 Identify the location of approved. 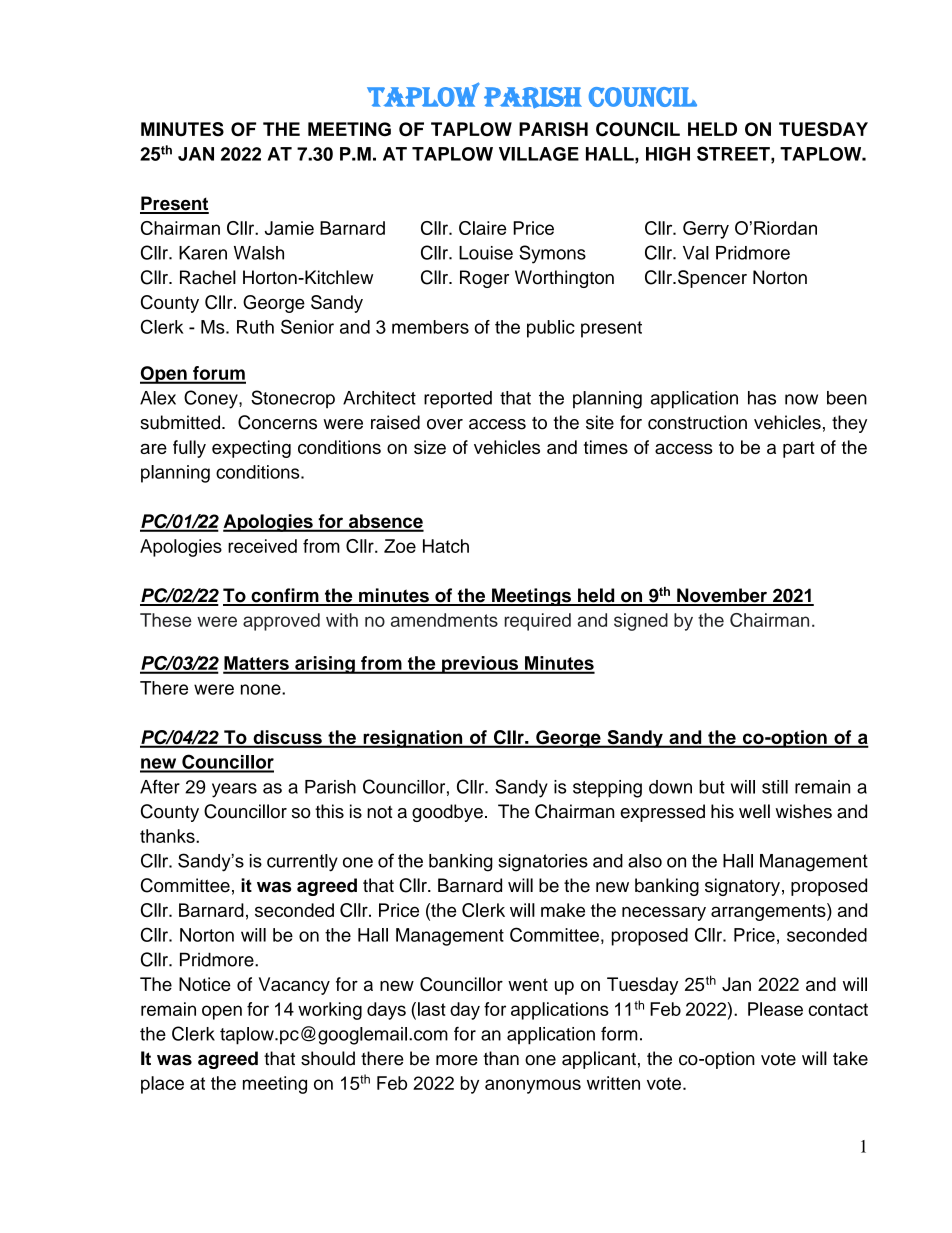
(281, 622).
